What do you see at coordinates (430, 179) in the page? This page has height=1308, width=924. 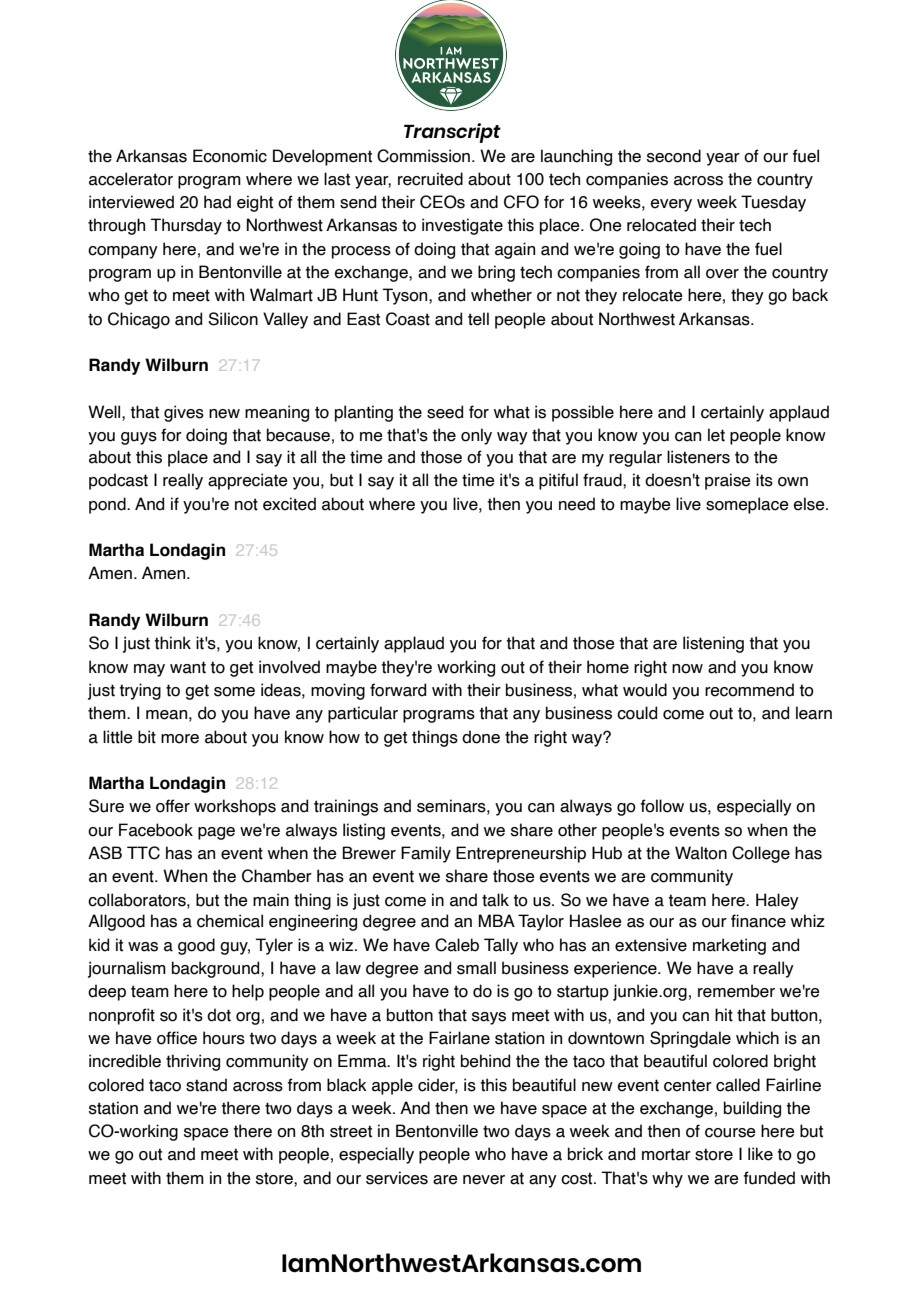 I see `recruited` at bounding box center [430, 179].
